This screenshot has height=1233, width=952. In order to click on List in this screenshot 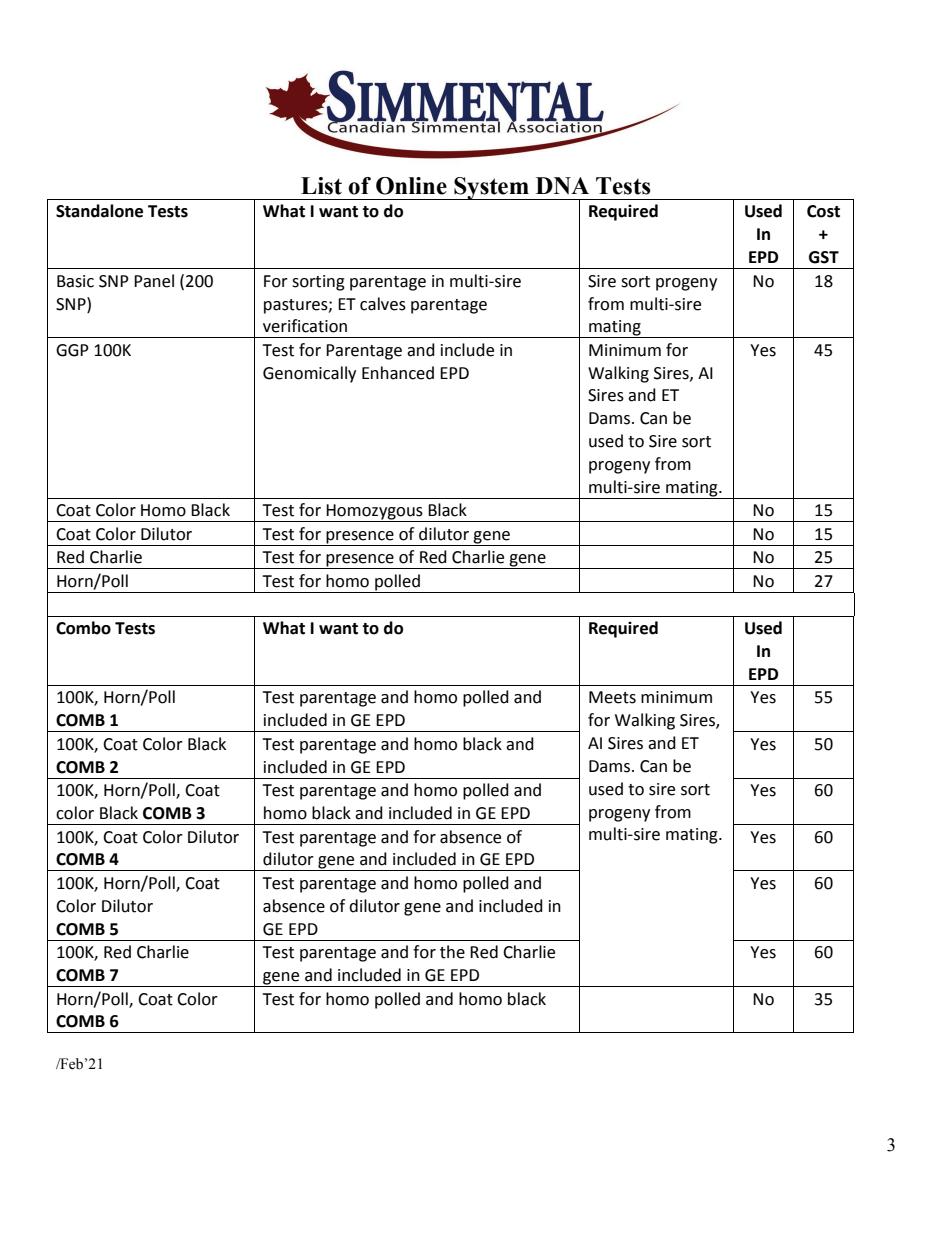, I will do `click(321, 186)`.
